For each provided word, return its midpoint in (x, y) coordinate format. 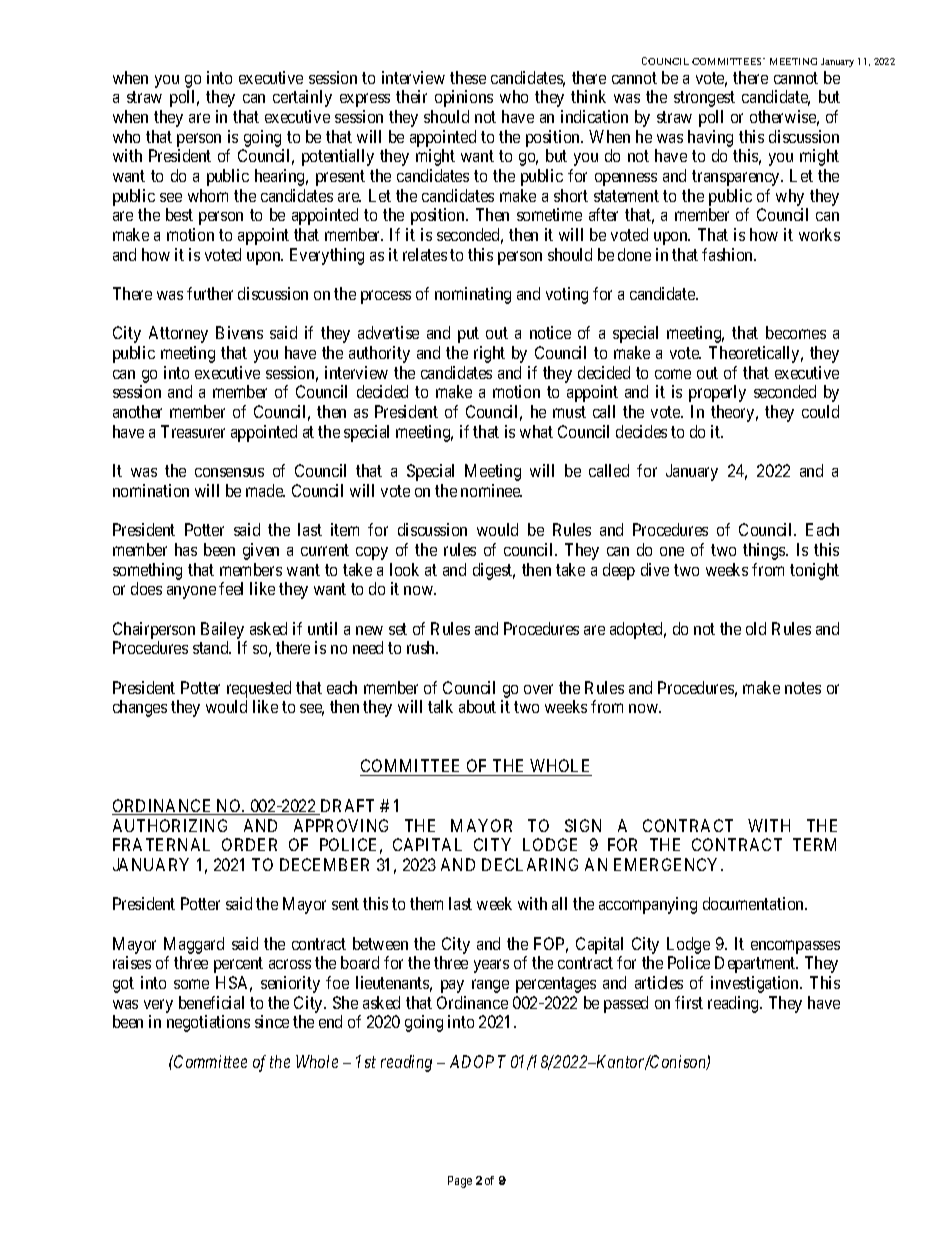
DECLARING (530, 864)
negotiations (208, 1023)
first (689, 1002)
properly (717, 393)
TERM (814, 844)
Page (460, 1182)
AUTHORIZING (170, 825)
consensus (229, 472)
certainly (302, 98)
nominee (491, 490)
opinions (464, 98)
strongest (704, 99)
